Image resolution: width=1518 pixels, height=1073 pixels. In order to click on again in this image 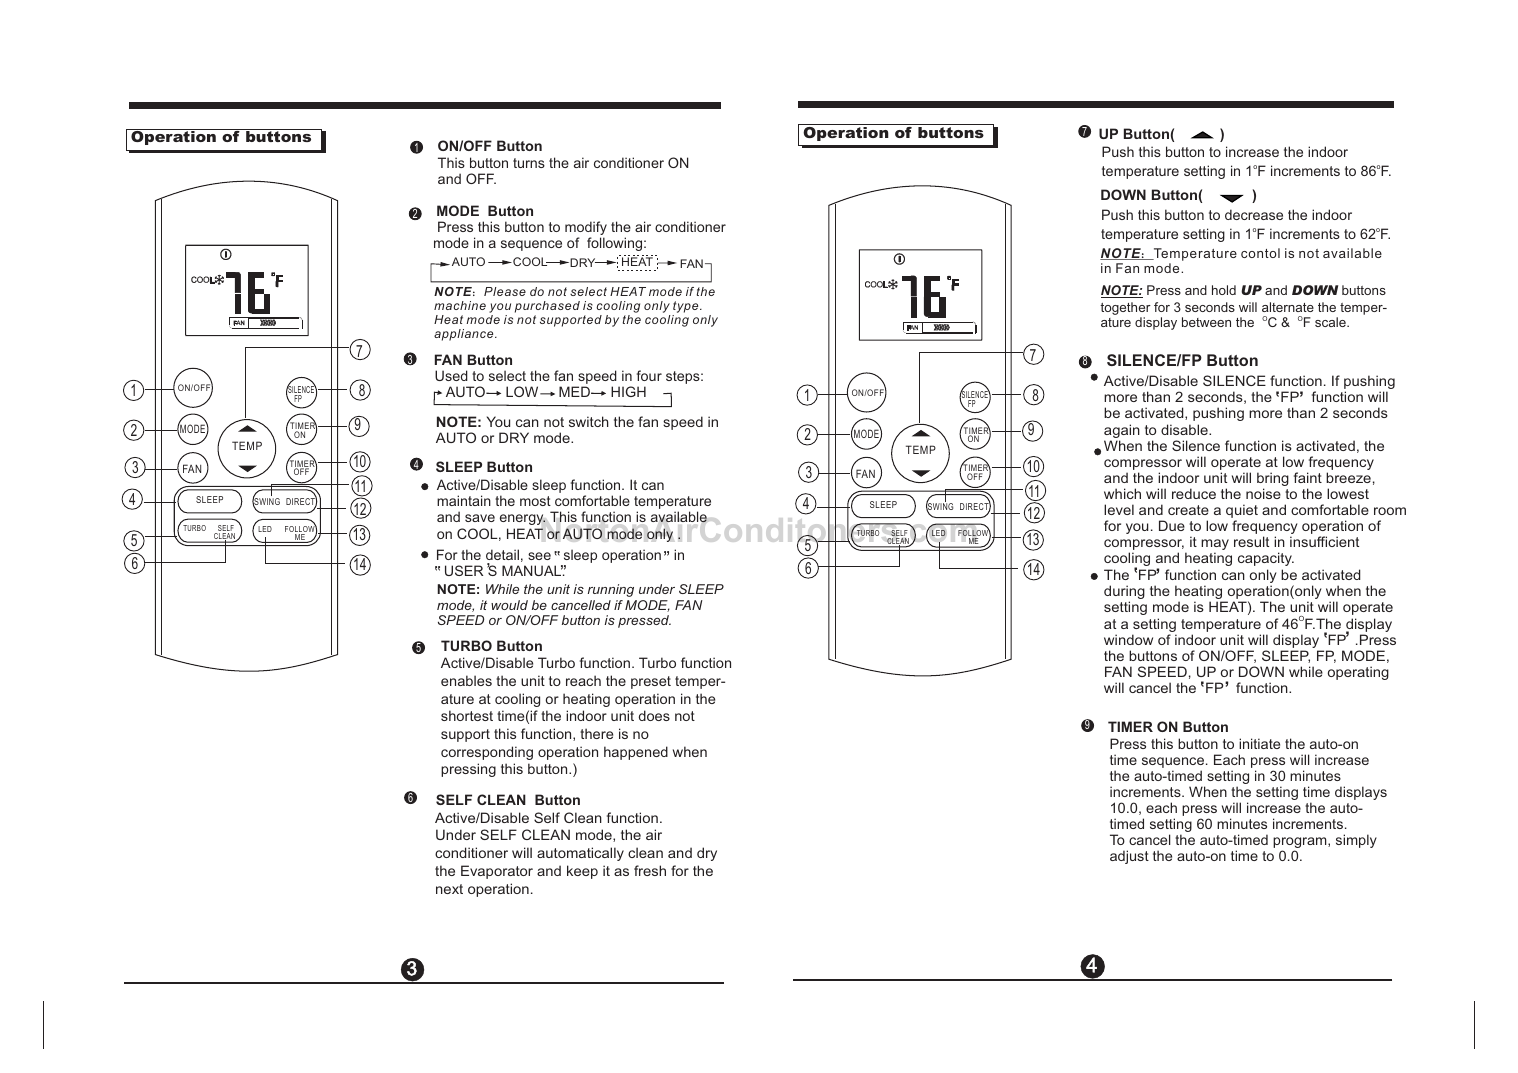, I will do `click(1122, 432)`.
